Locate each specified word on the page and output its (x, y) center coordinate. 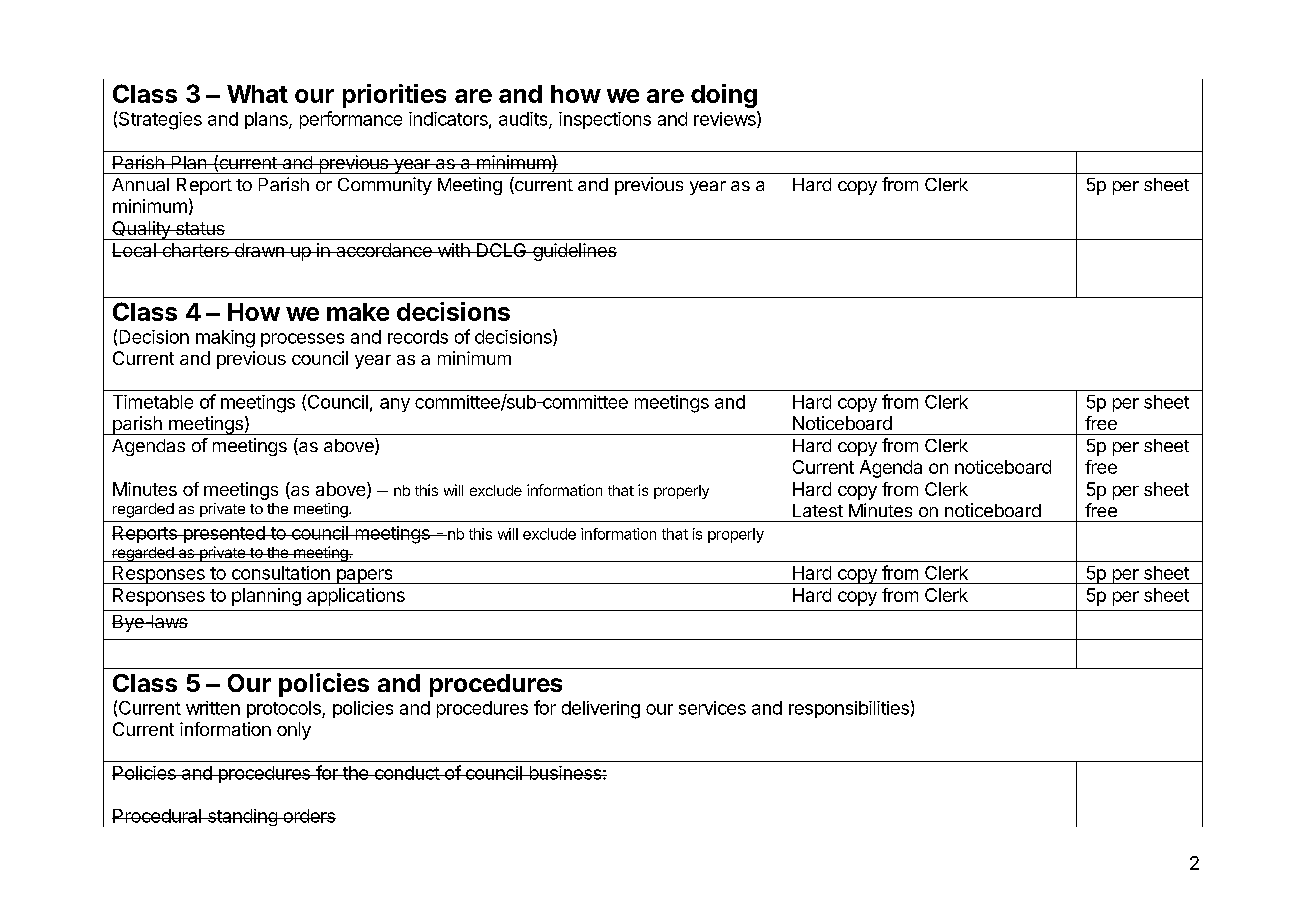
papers (364, 576)
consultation (281, 573)
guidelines (574, 252)
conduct (406, 773)
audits (524, 120)
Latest (818, 510)
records (418, 337)
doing (724, 96)
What (257, 94)
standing (242, 817)
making (225, 339)
